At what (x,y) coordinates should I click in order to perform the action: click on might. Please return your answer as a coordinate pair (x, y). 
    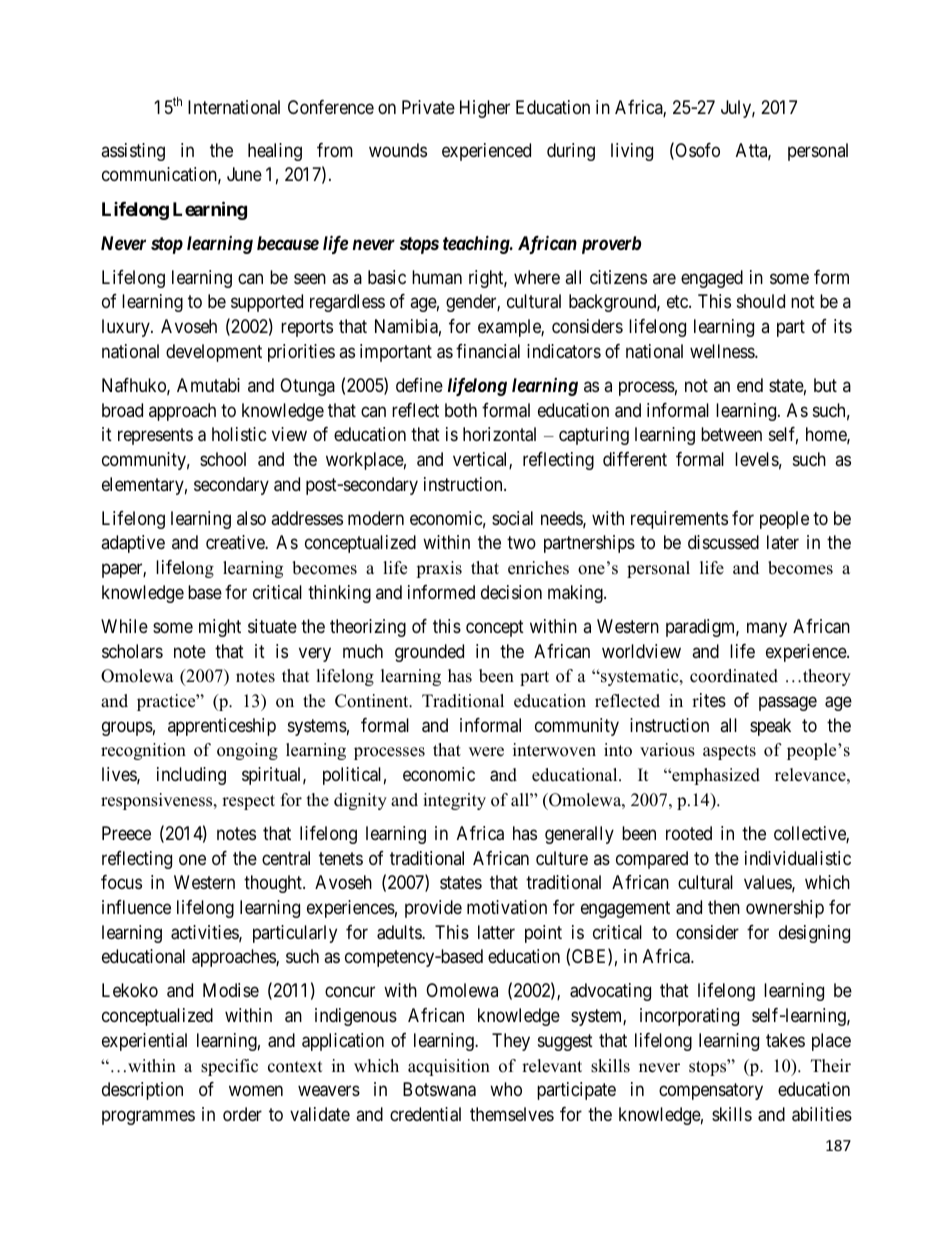
    Looking at the image, I should click on (220, 628).
